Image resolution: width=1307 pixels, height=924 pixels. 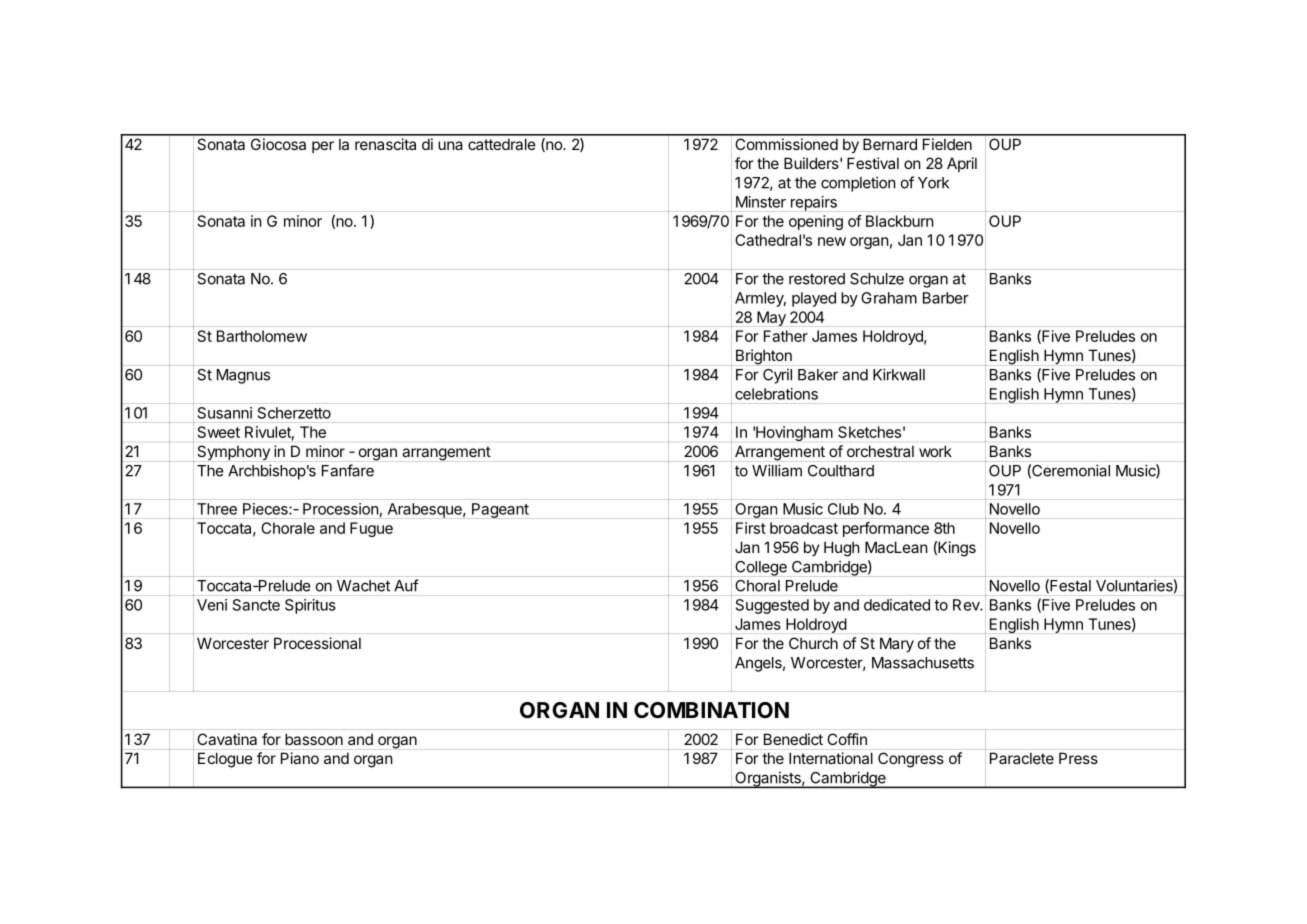 What do you see at coordinates (764, 357) in the screenshot?
I see `Brighton` at bounding box center [764, 357].
